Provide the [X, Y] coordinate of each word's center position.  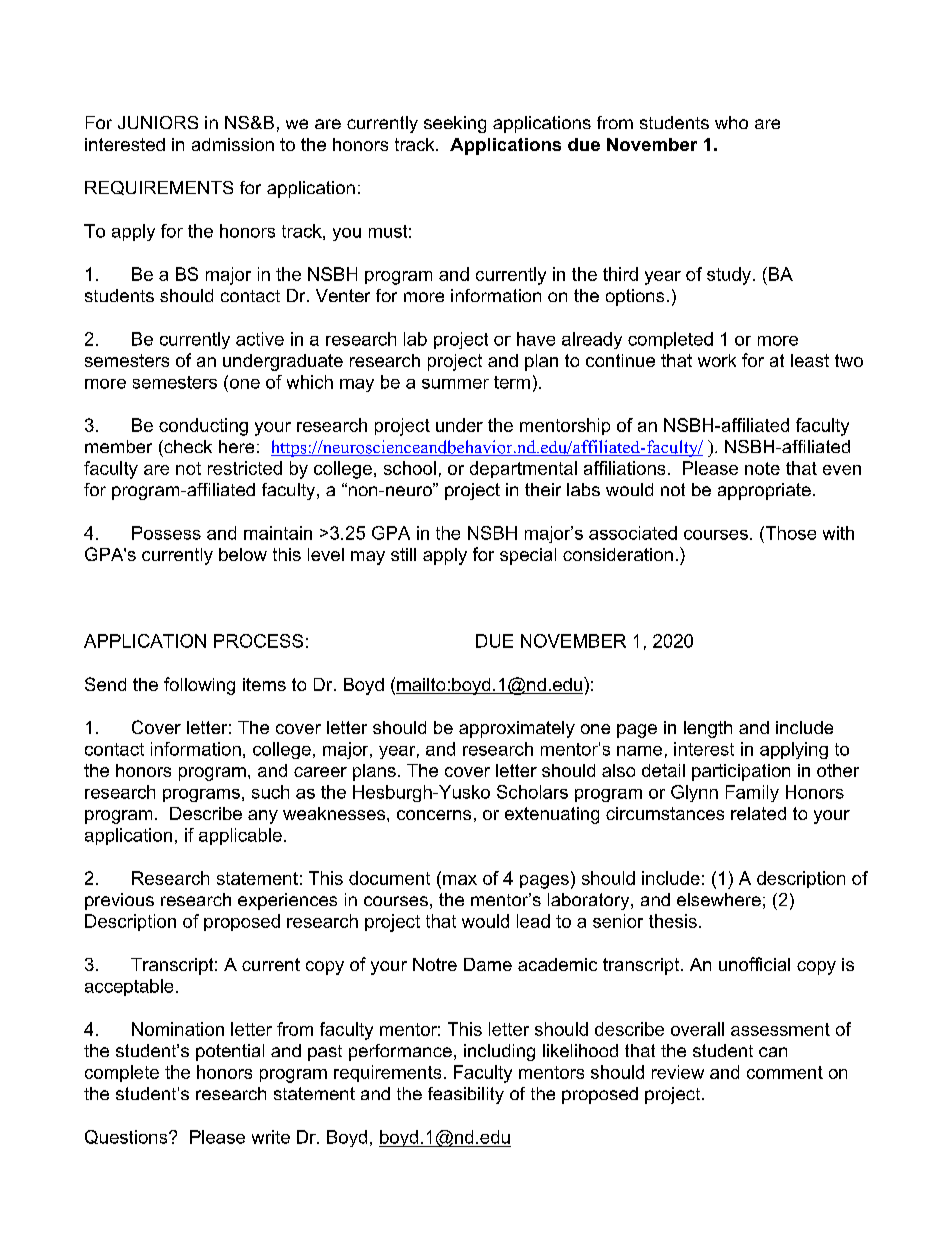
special [528, 556]
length [708, 729]
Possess [166, 533]
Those [789, 533]
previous [119, 901]
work [717, 360]
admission [233, 144]
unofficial [754, 964]
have [536, 339]
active [260, 339]
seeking [455, 124]
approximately [517, 729]
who [731, 122]
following [199, 686]
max [460, 880]
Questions [127, 1137]
